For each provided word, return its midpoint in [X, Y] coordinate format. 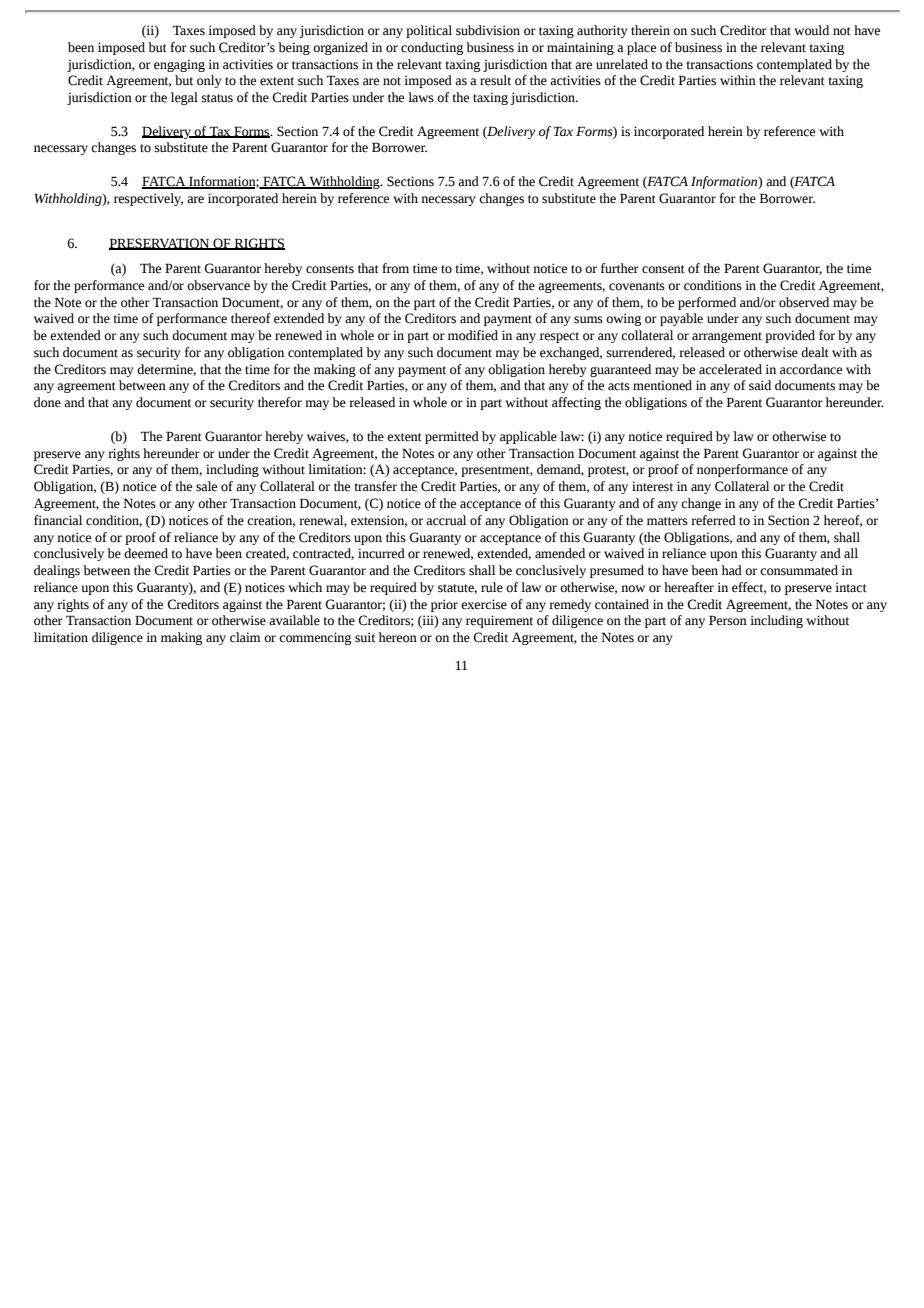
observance [218, 285]
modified [473, 335]
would [811, 30]
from [395, 268]
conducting [432, 48]
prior [444, 605]
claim [245, 637]
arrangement [727, 337]
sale [206, 486]
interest [652, 486]
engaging [179, 65]
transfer [375, 486]
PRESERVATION [160, 244]
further [620, 268]
